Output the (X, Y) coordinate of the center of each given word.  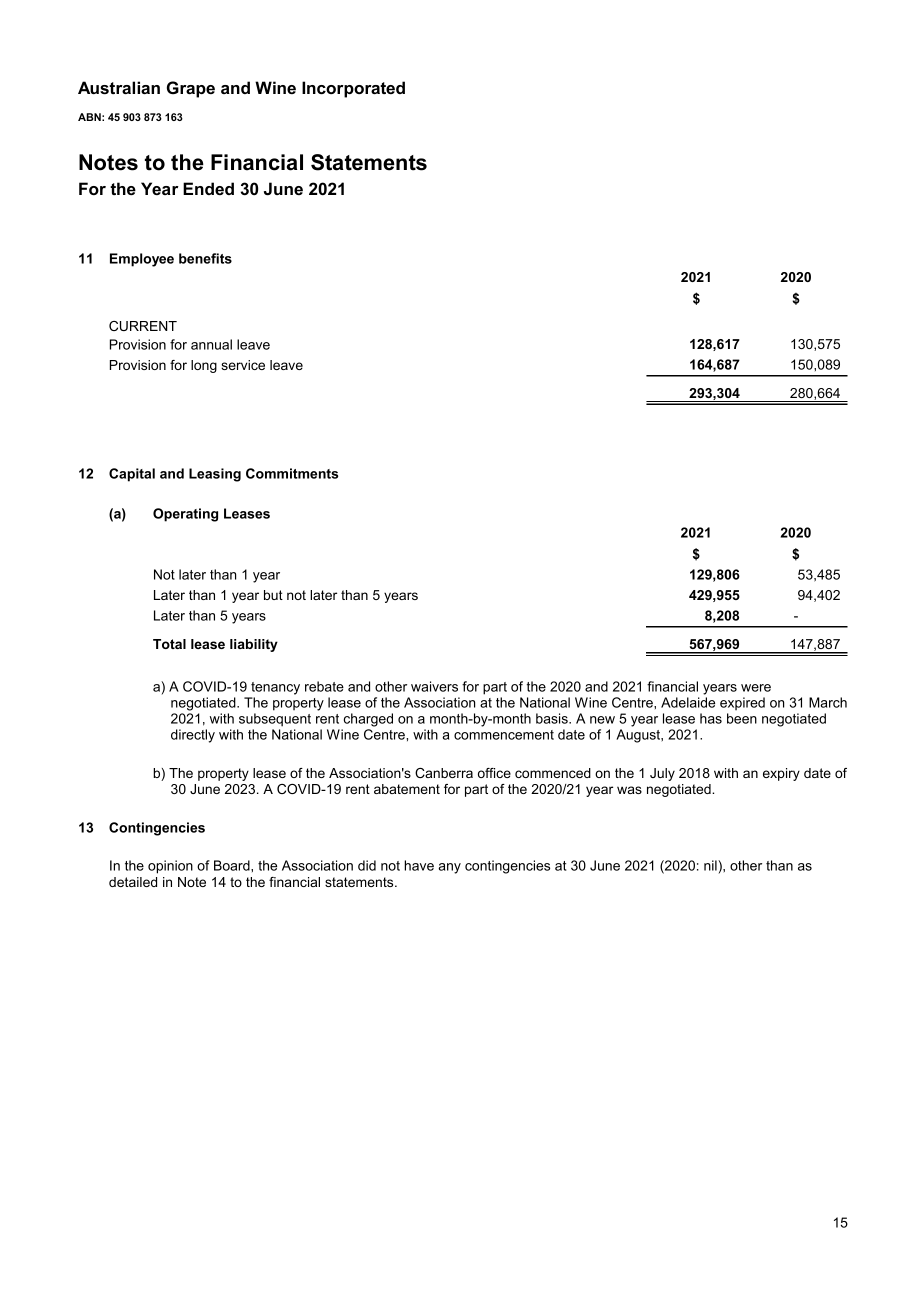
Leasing (215, 475)
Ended (208, 188)
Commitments (292, 473)
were (756, 688)
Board (233, 865)
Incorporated (353, 89)
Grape (191, 89)
